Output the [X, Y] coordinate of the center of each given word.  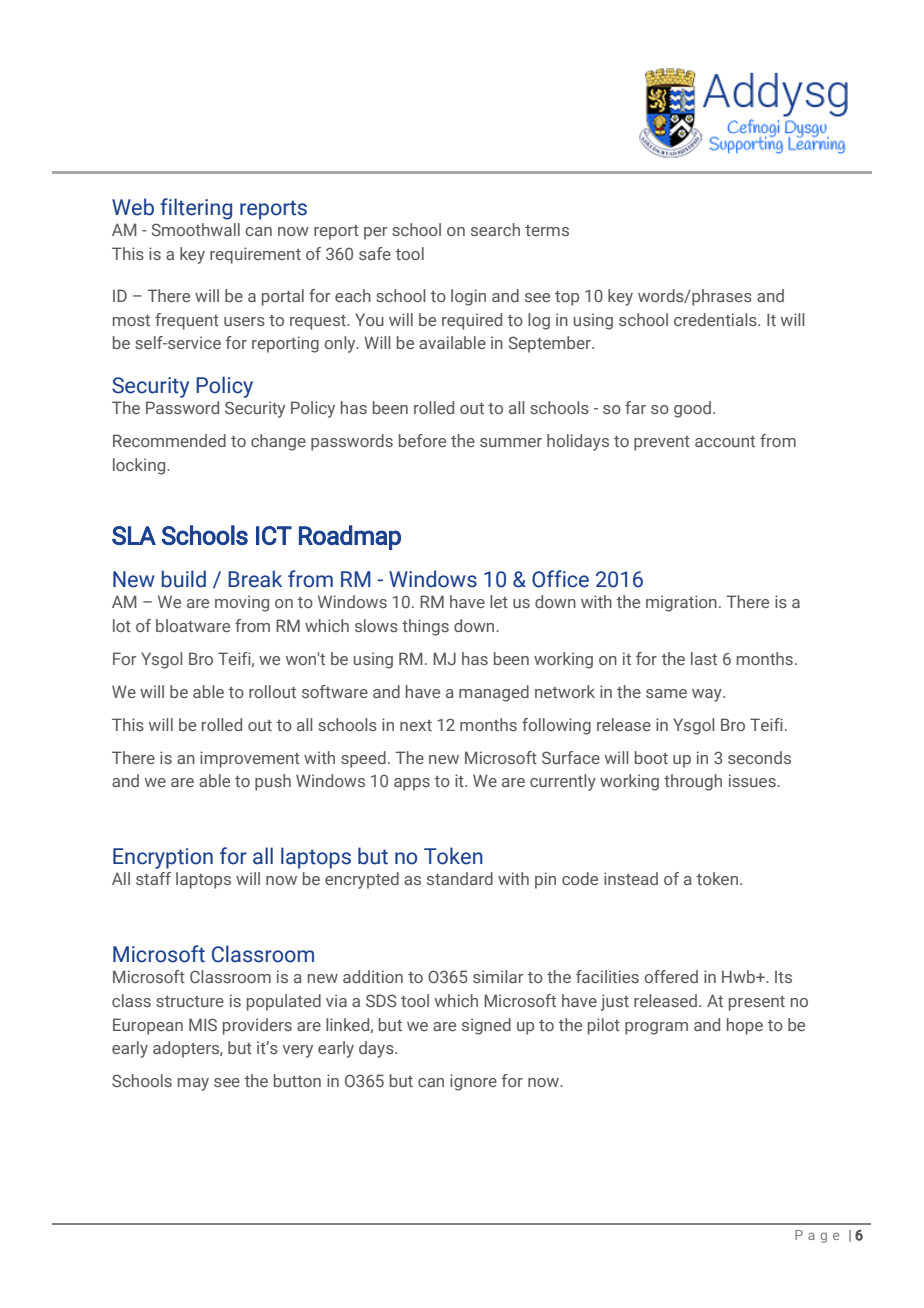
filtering [196, 209]
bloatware [193, 625]
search [495, 229]
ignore [473, 1082]
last [704, 658]
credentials [716, 319]
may [193, 1084]
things [425, 627]
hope [745, 1026]
